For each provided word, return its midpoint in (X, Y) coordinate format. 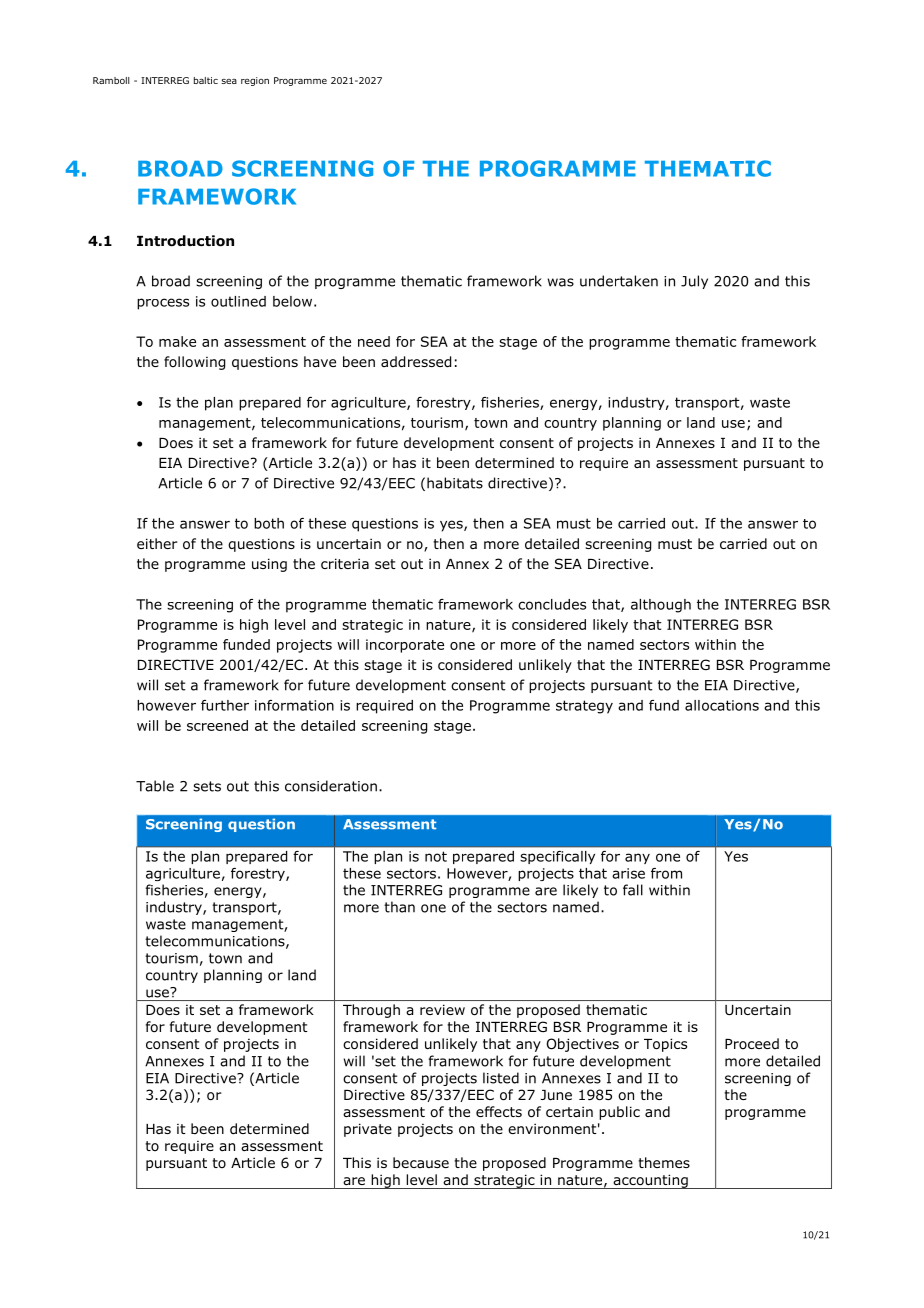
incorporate (405, 646)
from (666, 873)
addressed (416, 362)
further (225, 705)
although (661, 606)
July (694, 282)
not (436, 856)
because (421, 1162)
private (368, 1130)
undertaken (619, 281)
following (194, 363)
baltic (206, 80)
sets (207, 786)
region (255, 81)
